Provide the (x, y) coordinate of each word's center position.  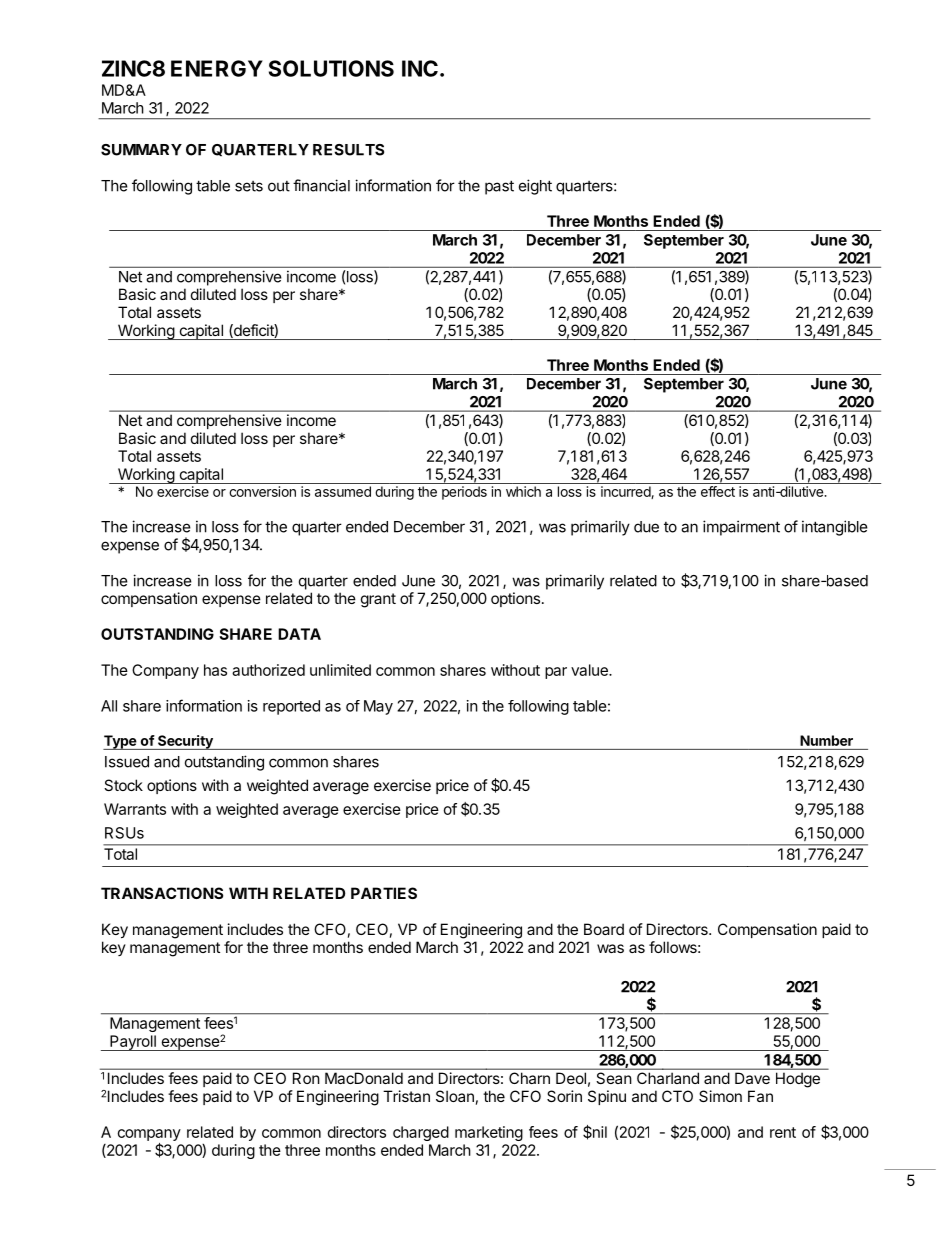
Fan (760, 1096)
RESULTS (348, 150)
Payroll (133, 1043)
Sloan (455, 1096)
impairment (741, 528)
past (499, 187)
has (215, 670)
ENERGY (217, 68)
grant (378, 600)
